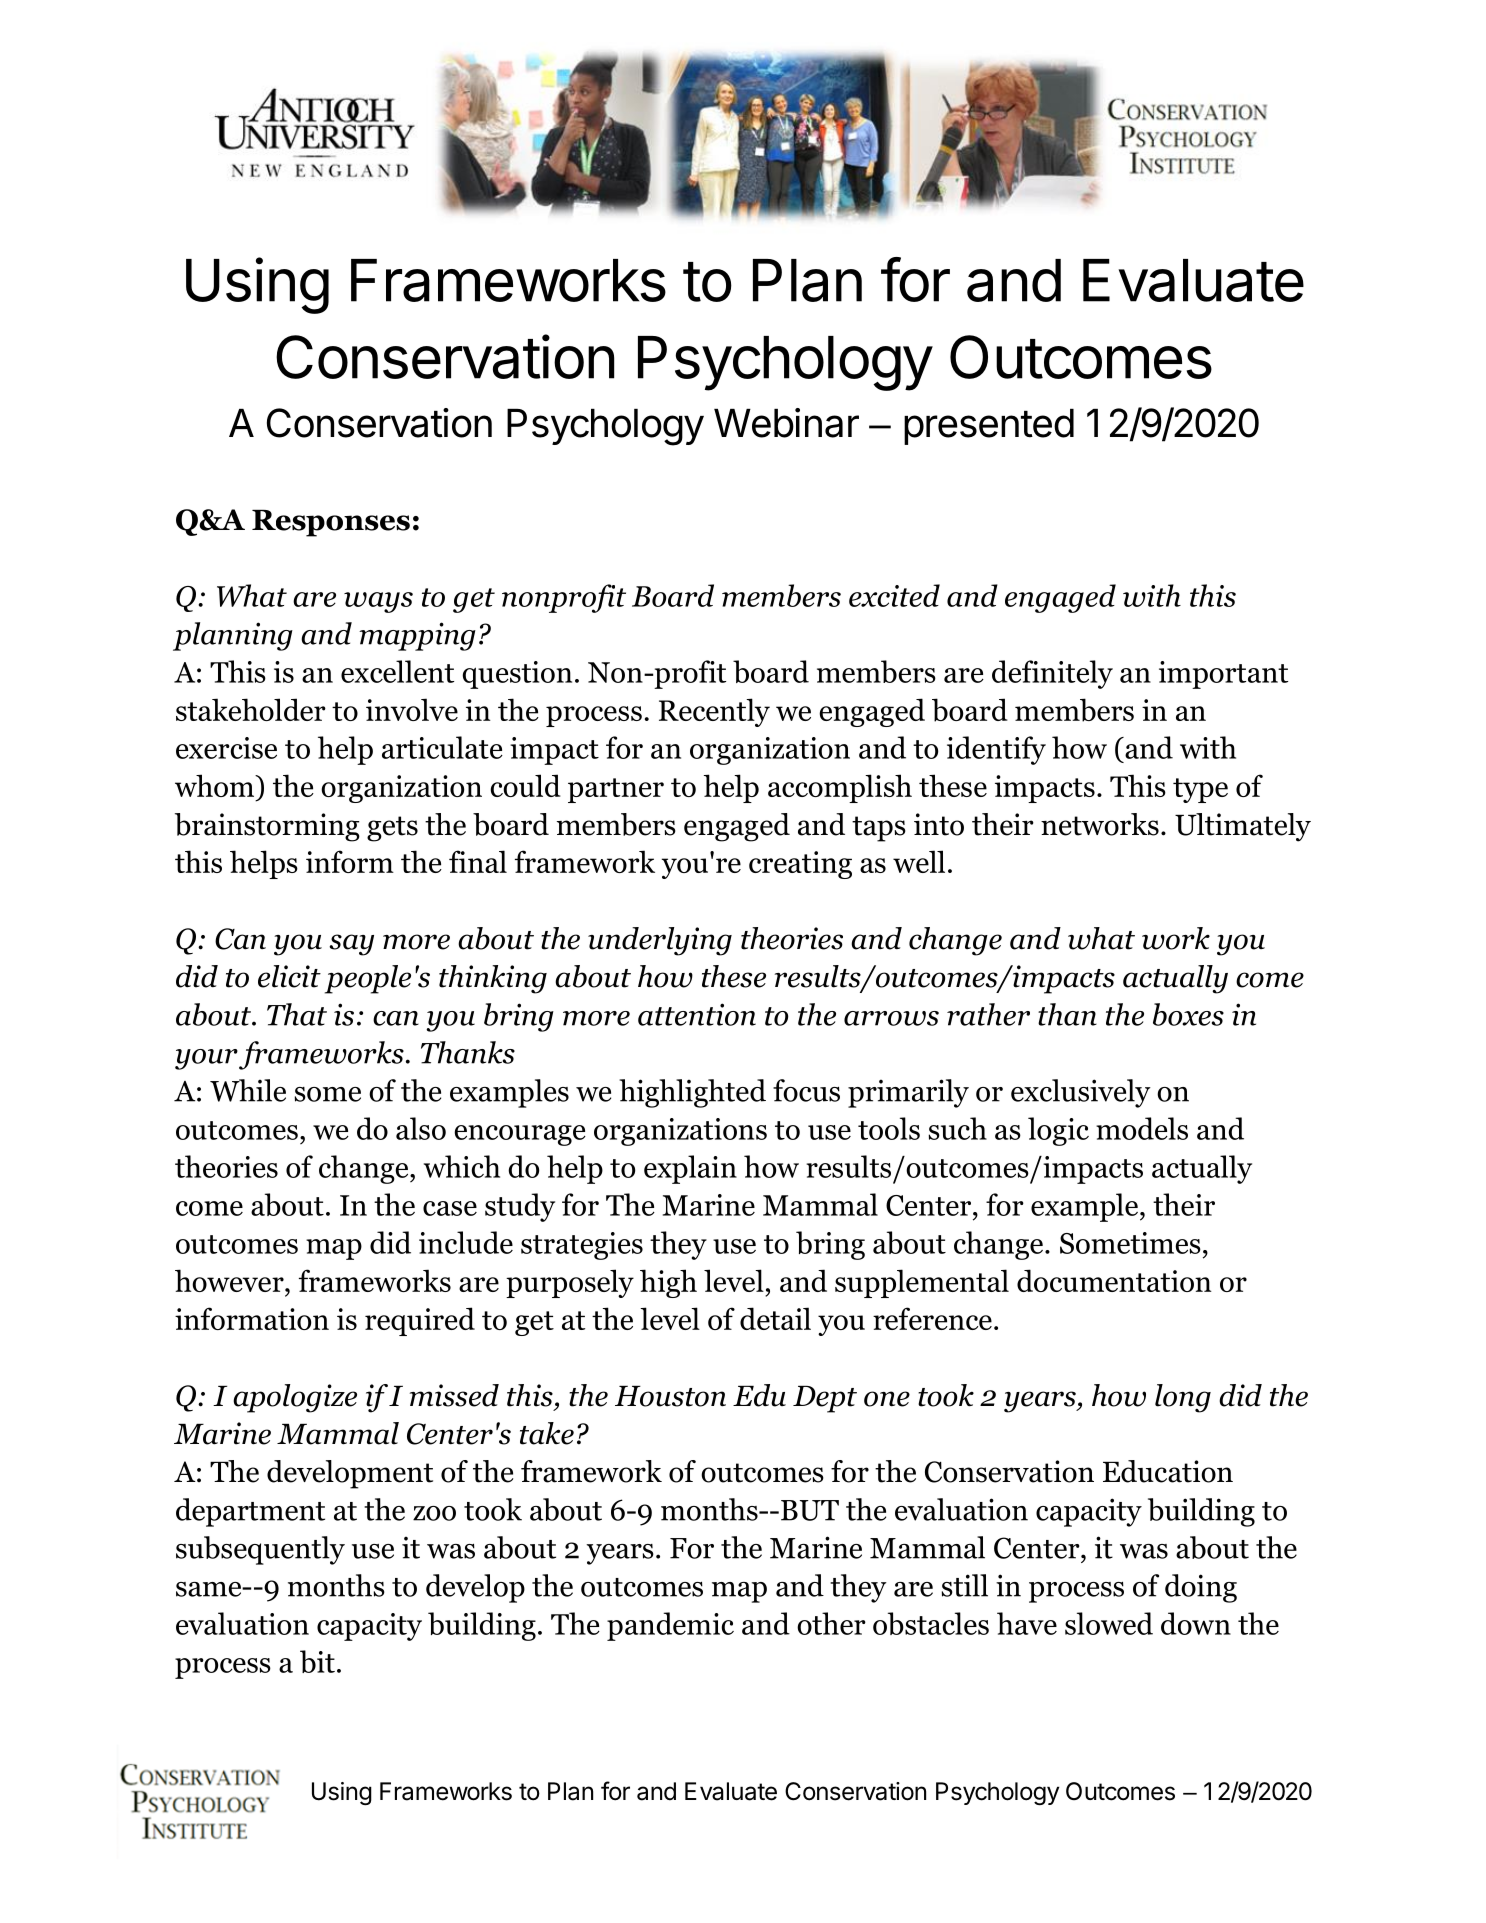  Describe the element at coordinates (786, 423) in the image. I see `Webinar` at that location.
